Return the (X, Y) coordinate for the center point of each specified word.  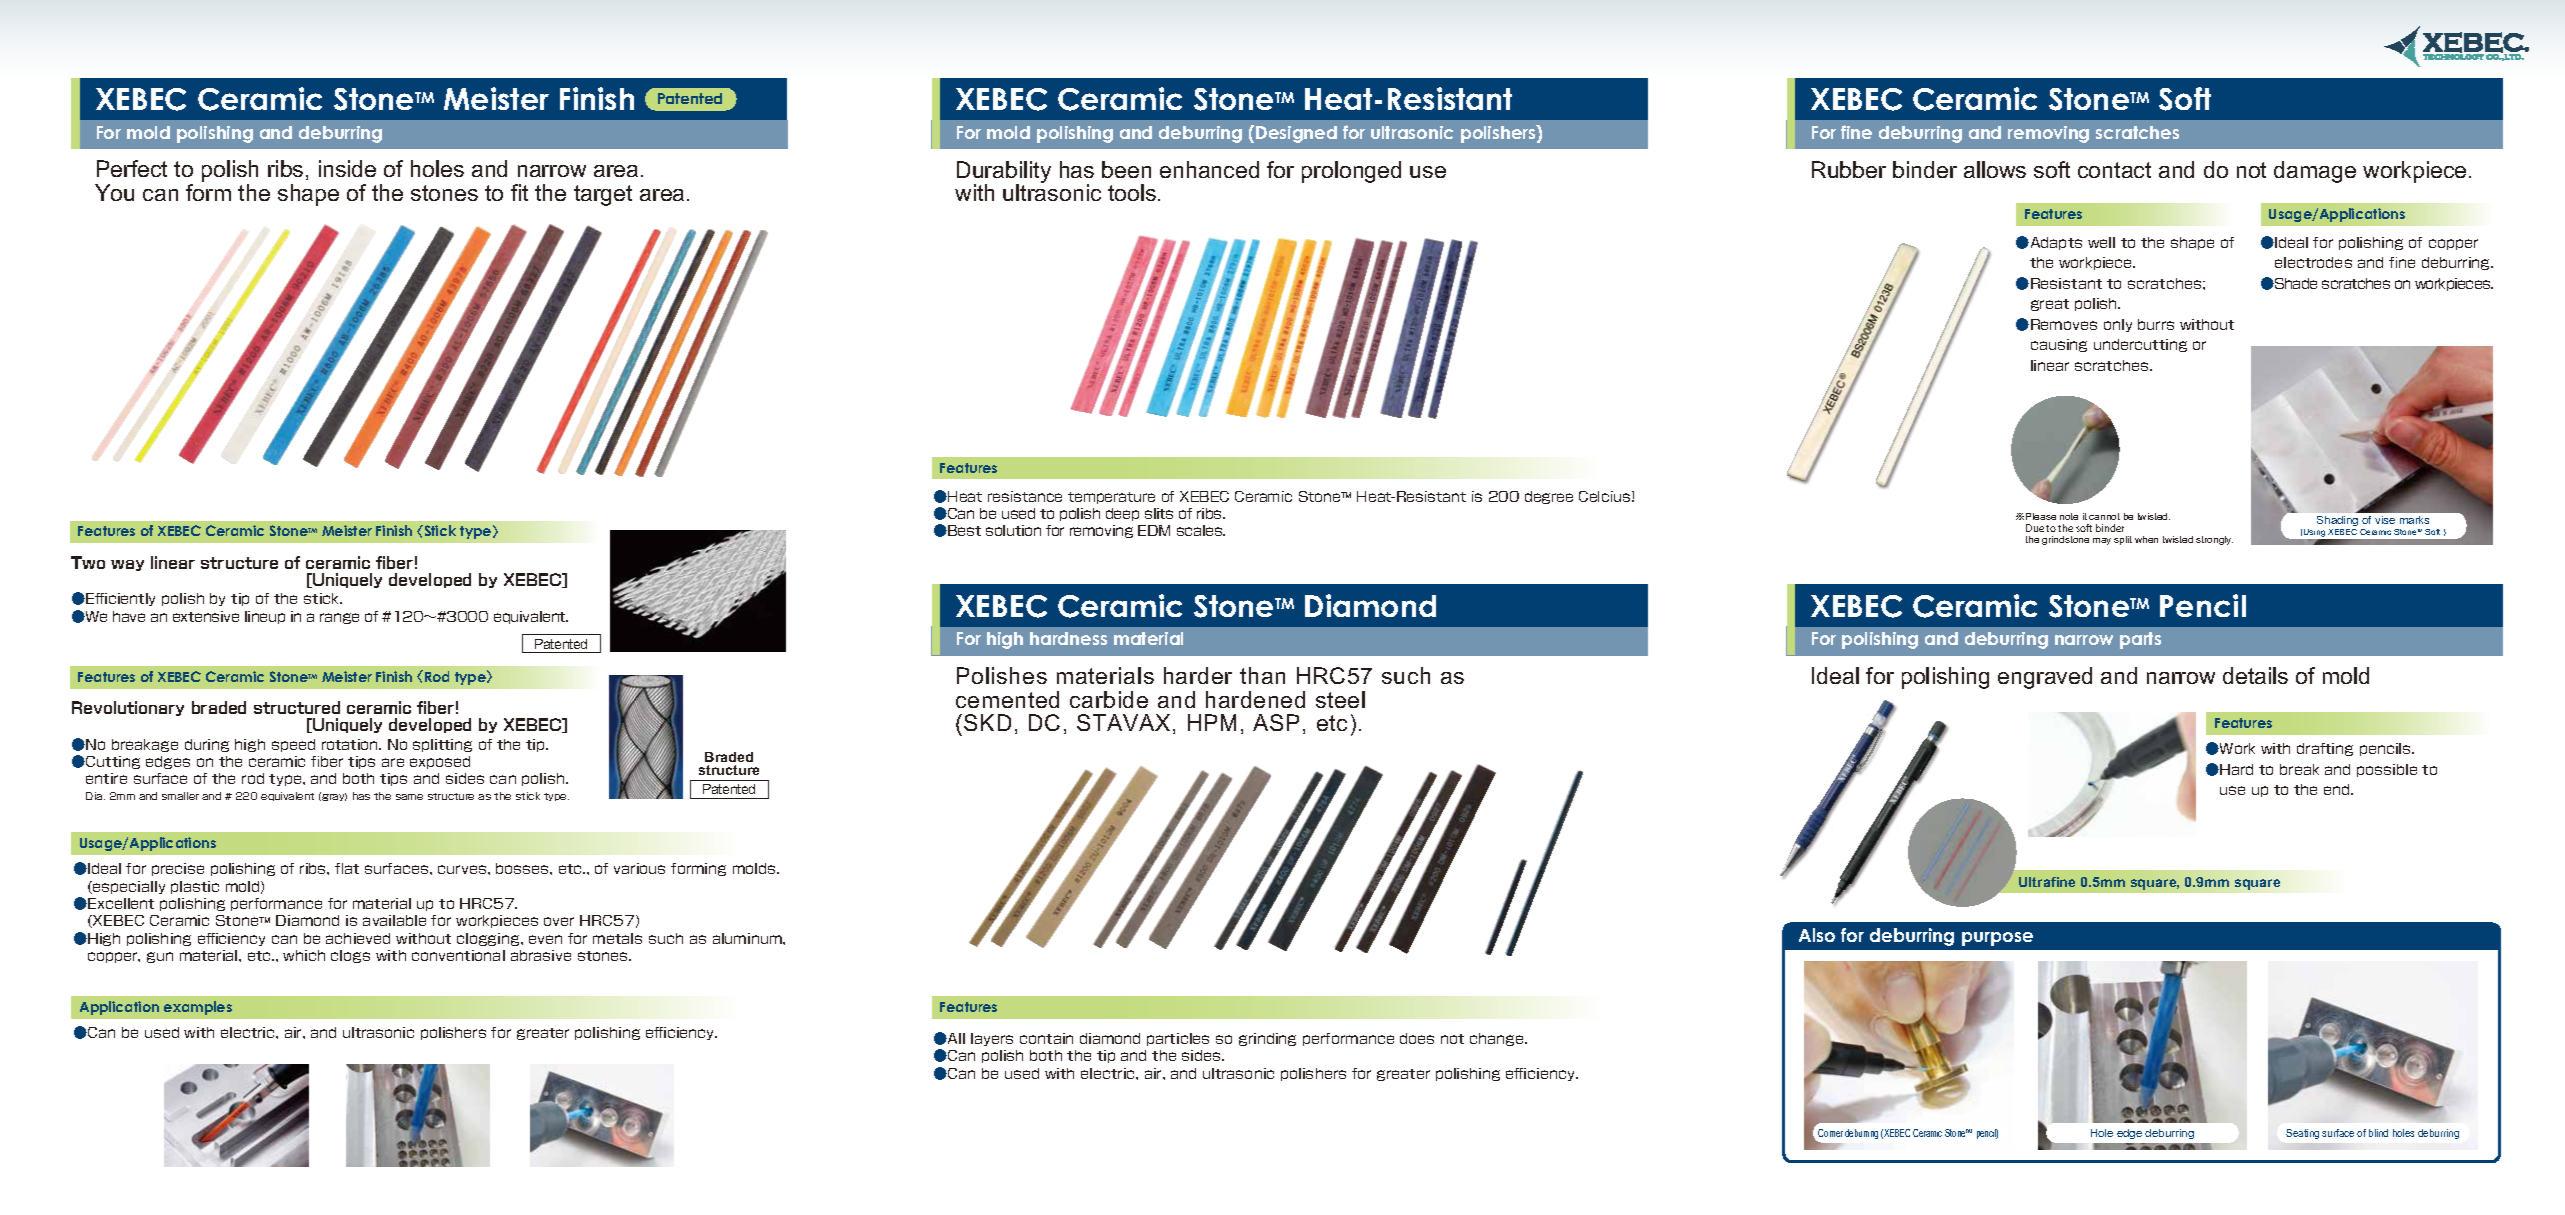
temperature (1111, 498)
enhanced (1209, 169)
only (2118, 325)
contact (2114, 170)
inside (347, 168)
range (339, 618)
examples (198, 1008)
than (1262, 675)
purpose (1997, 939)
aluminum (748, 938)
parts (2140, 640)
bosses (523, 868)
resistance (1025, 496)
